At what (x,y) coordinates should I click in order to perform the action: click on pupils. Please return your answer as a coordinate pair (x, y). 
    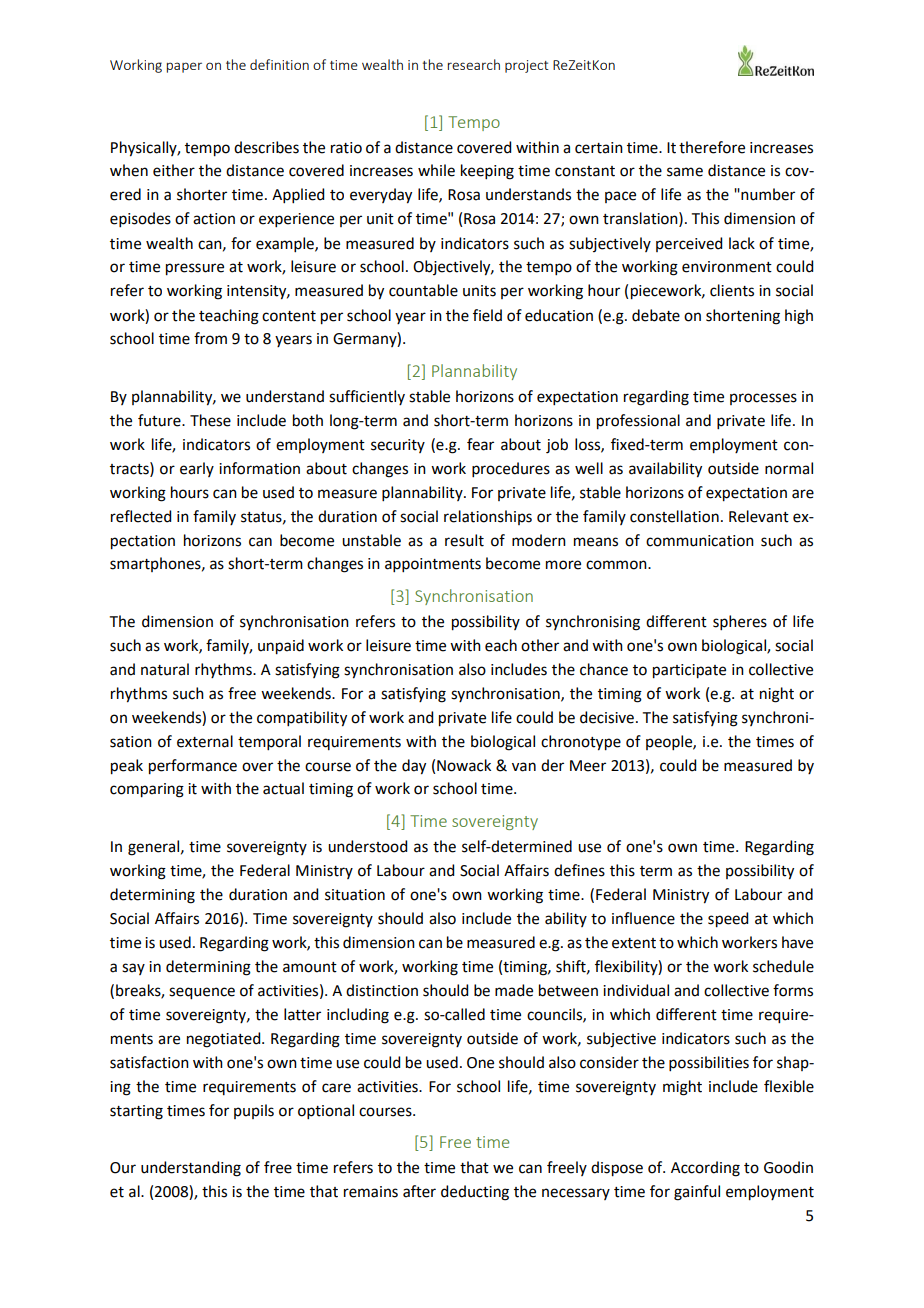
    Looking at the image, I should click on (254, 1111).
